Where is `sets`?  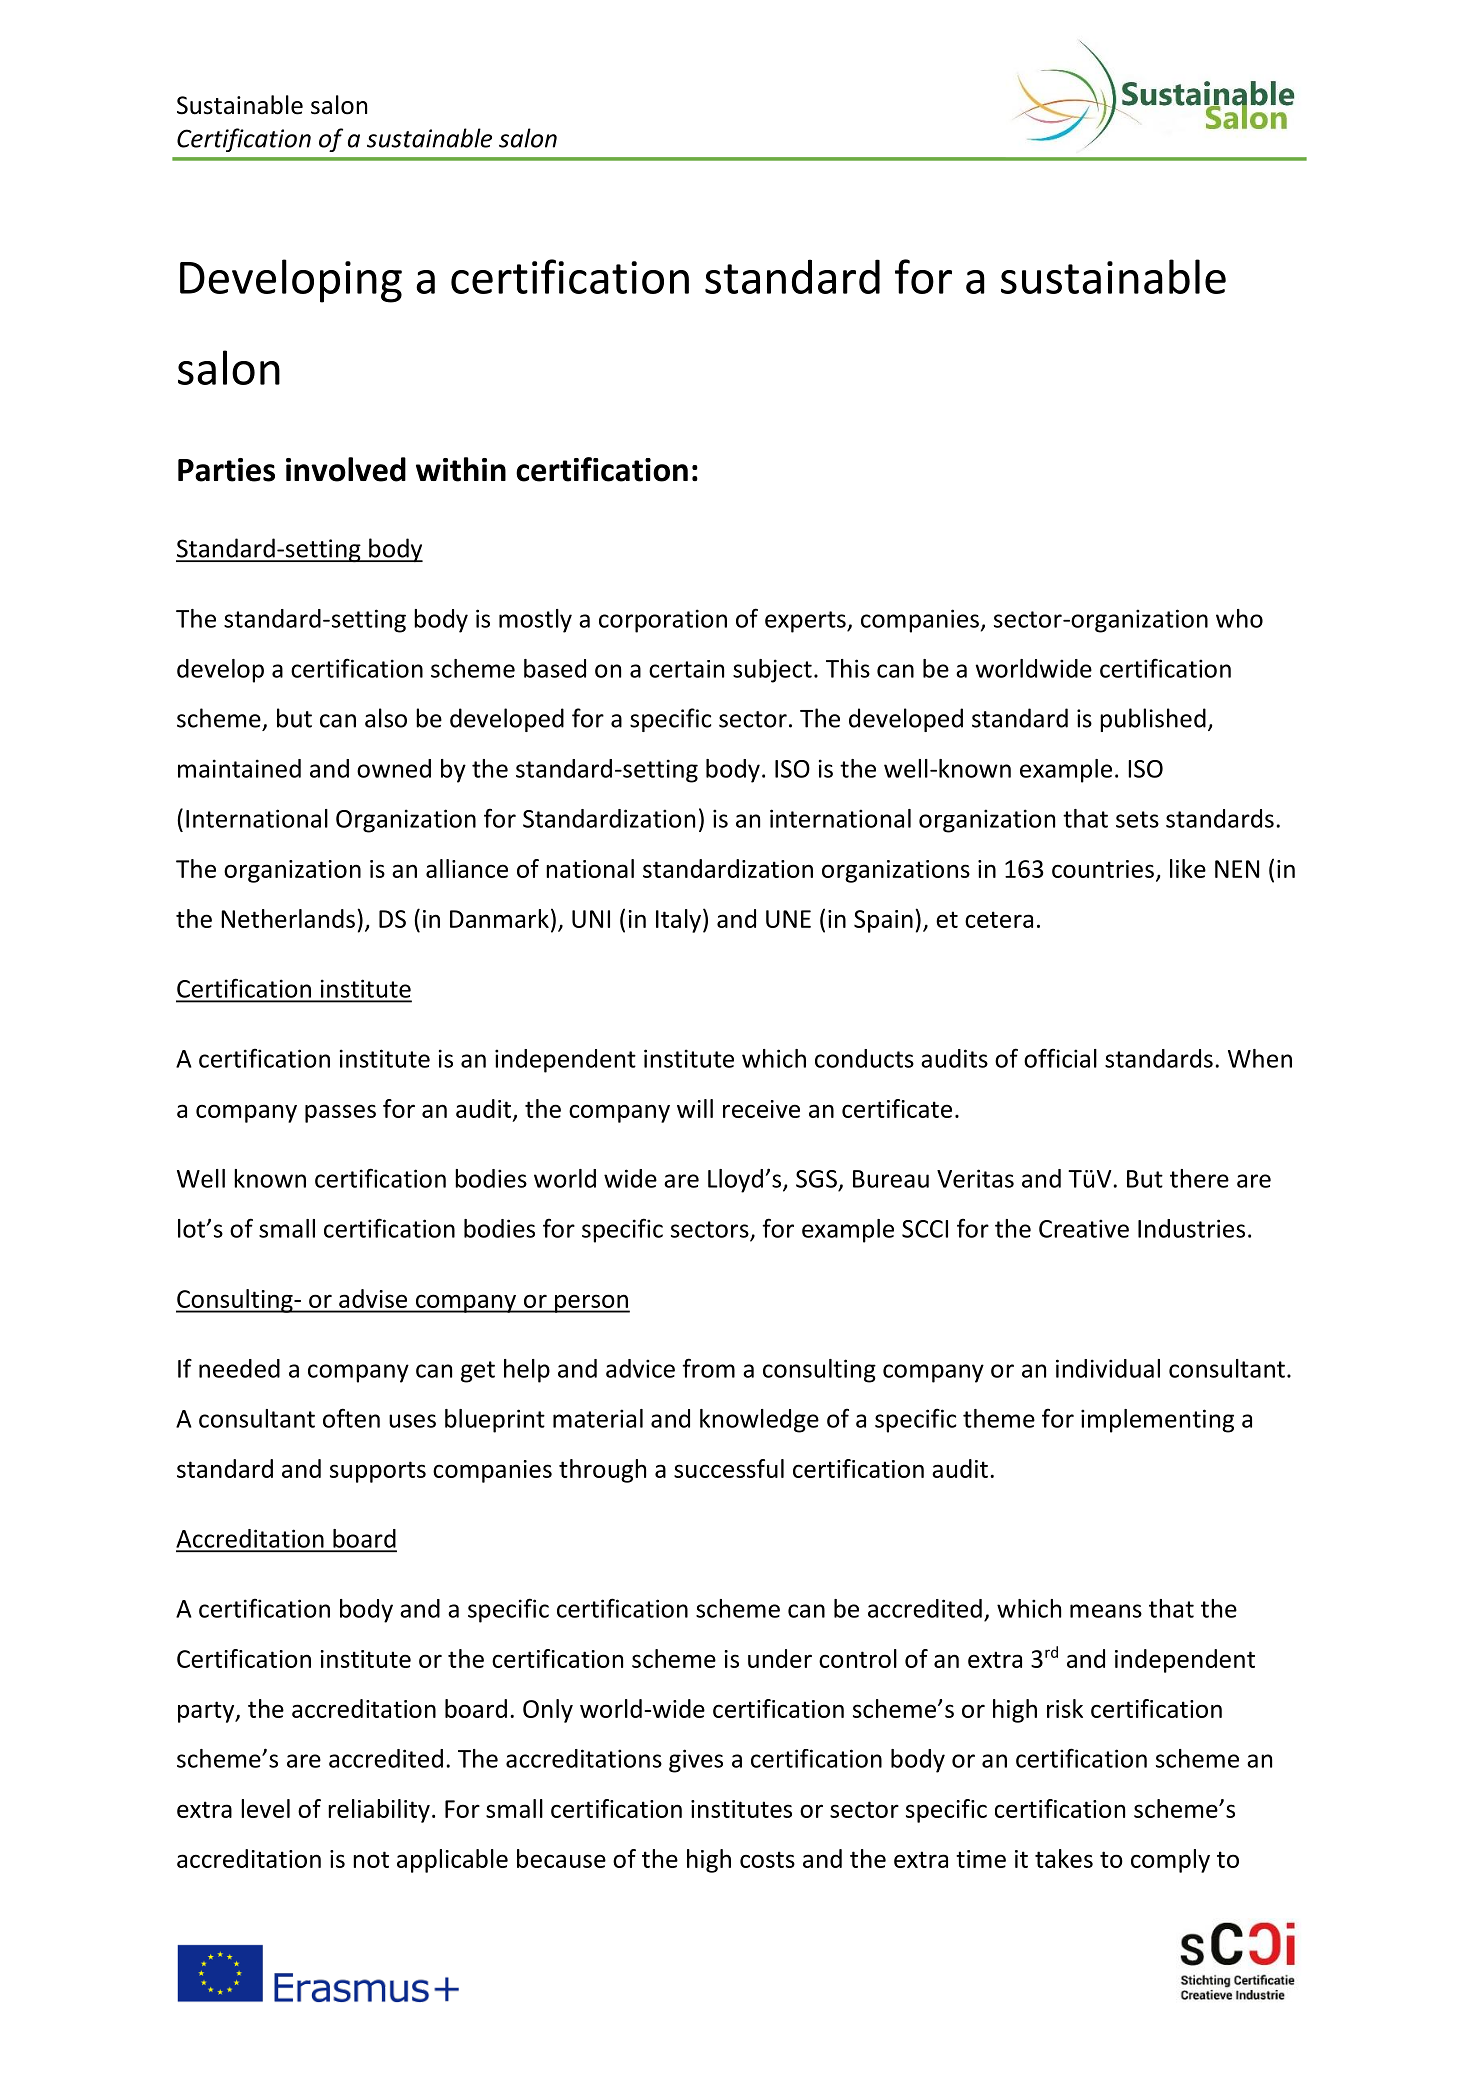 sets is located at coordinates (1137, 819).
